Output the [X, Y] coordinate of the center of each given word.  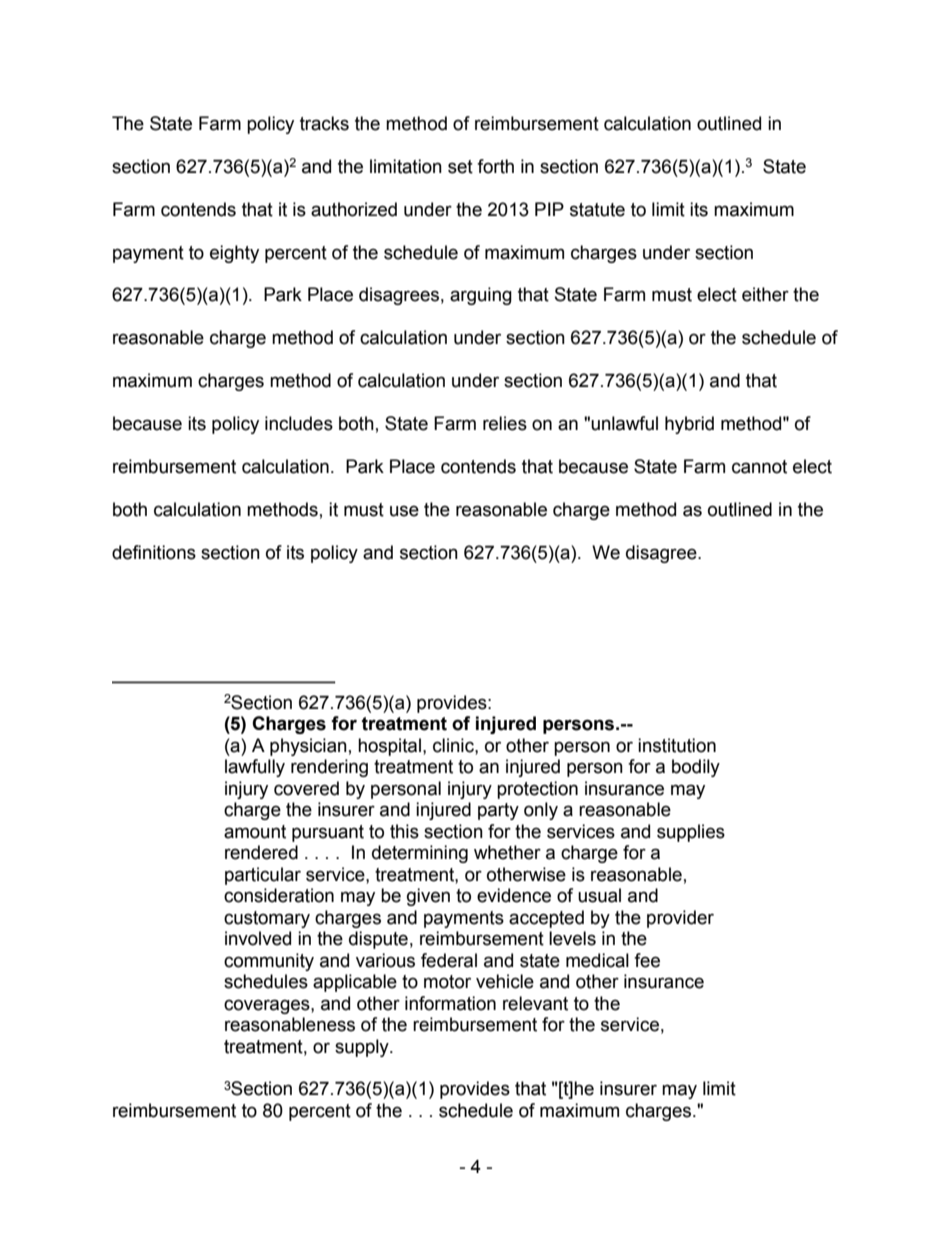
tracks [324, 123]
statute [597, 210]
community [269, 962]
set [460, 167]
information [450, 1003]
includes [299, 423]
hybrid [689, 425]
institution [677, 745]
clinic [454, 745]
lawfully [255, 768]
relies [505, 423]
